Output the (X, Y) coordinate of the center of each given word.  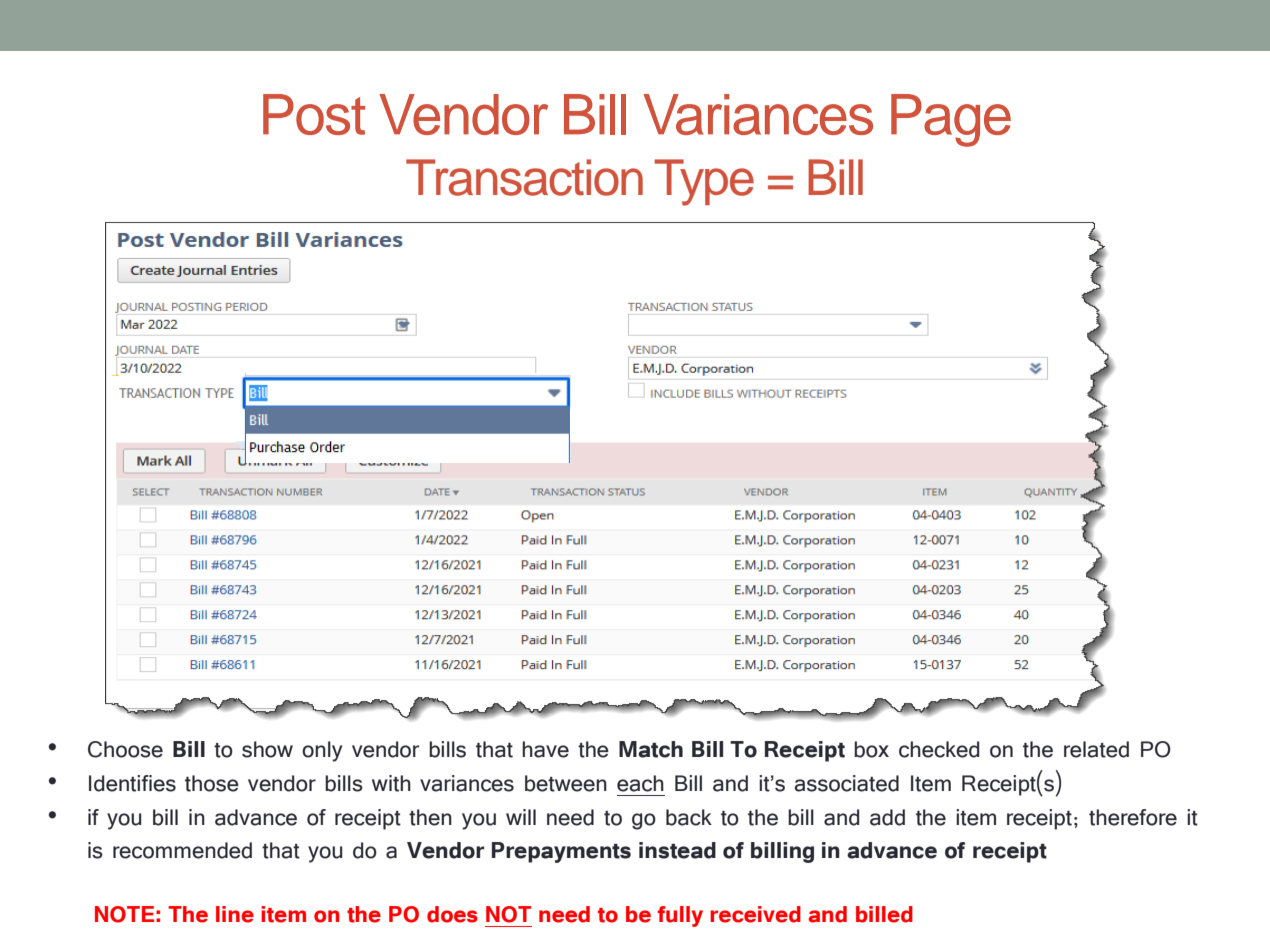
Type (704, 182)
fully (680, 916)
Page (951, 120)
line (235, 914)
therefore (1133, 817)
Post (314, 114)
